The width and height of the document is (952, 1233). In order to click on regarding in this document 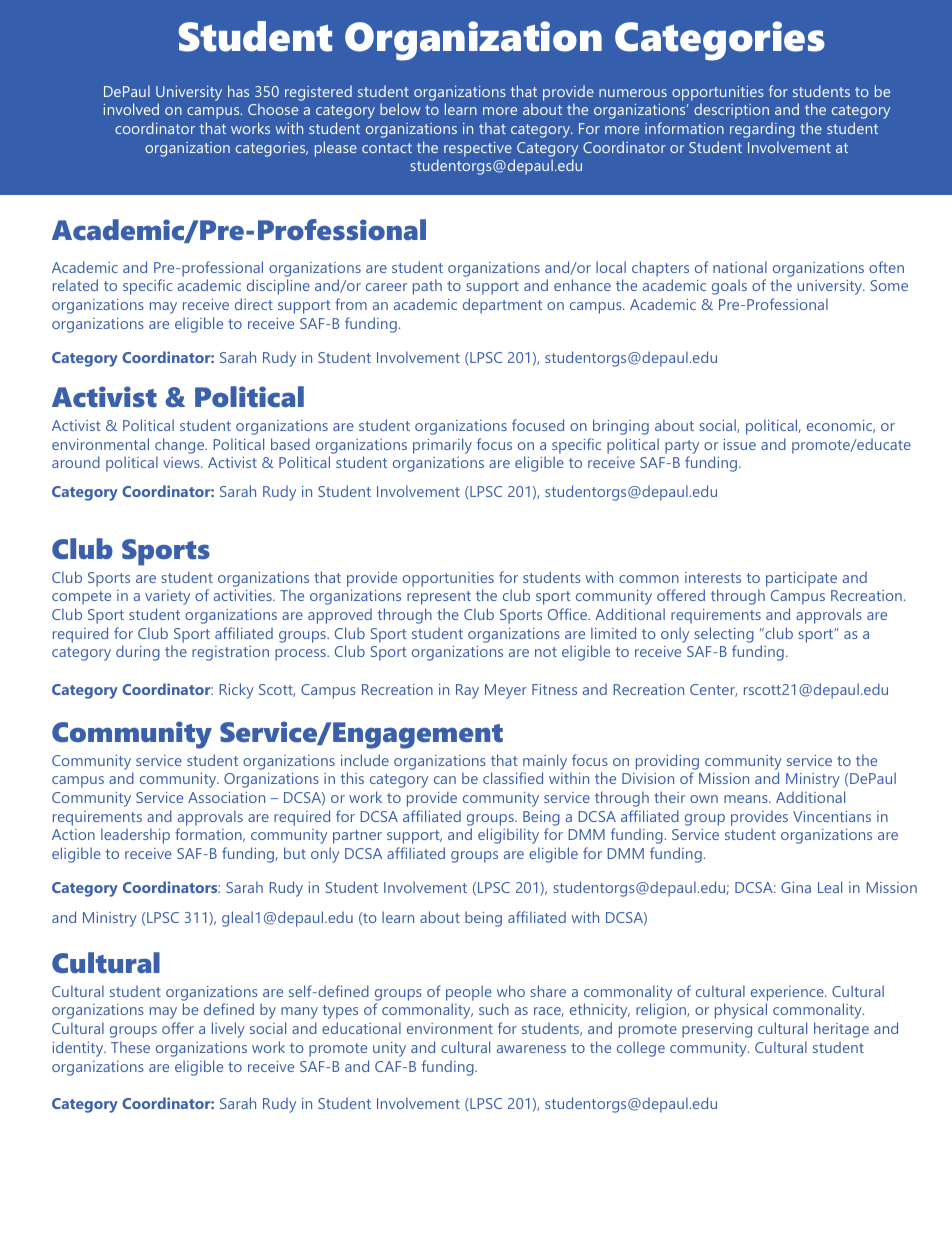, I will do `click(762, 130)`.
